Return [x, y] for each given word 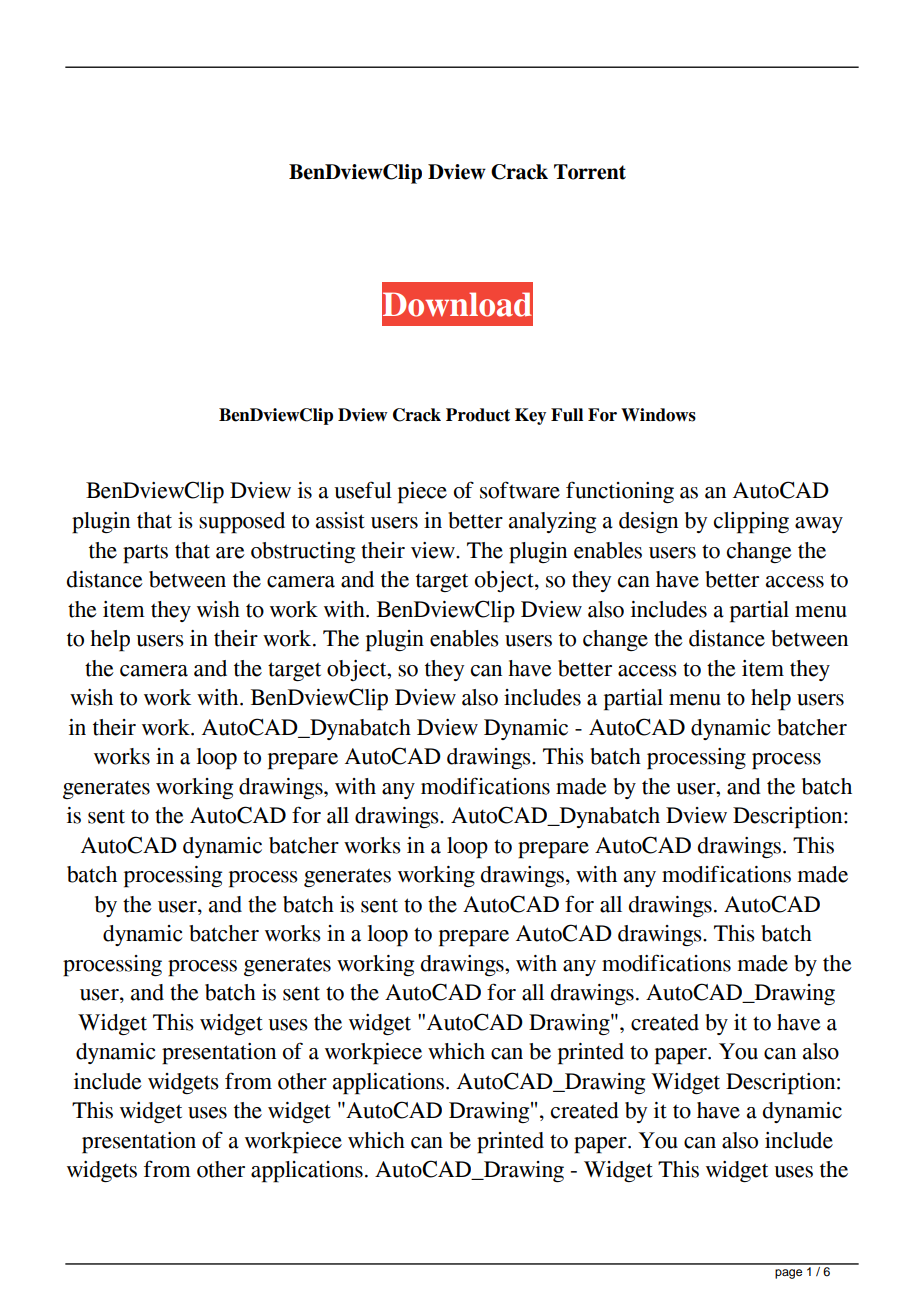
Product [478, 415]
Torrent [590, 172]
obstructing [303, 552]
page [788, 1274]
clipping [751, 523]
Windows [658, 415]
